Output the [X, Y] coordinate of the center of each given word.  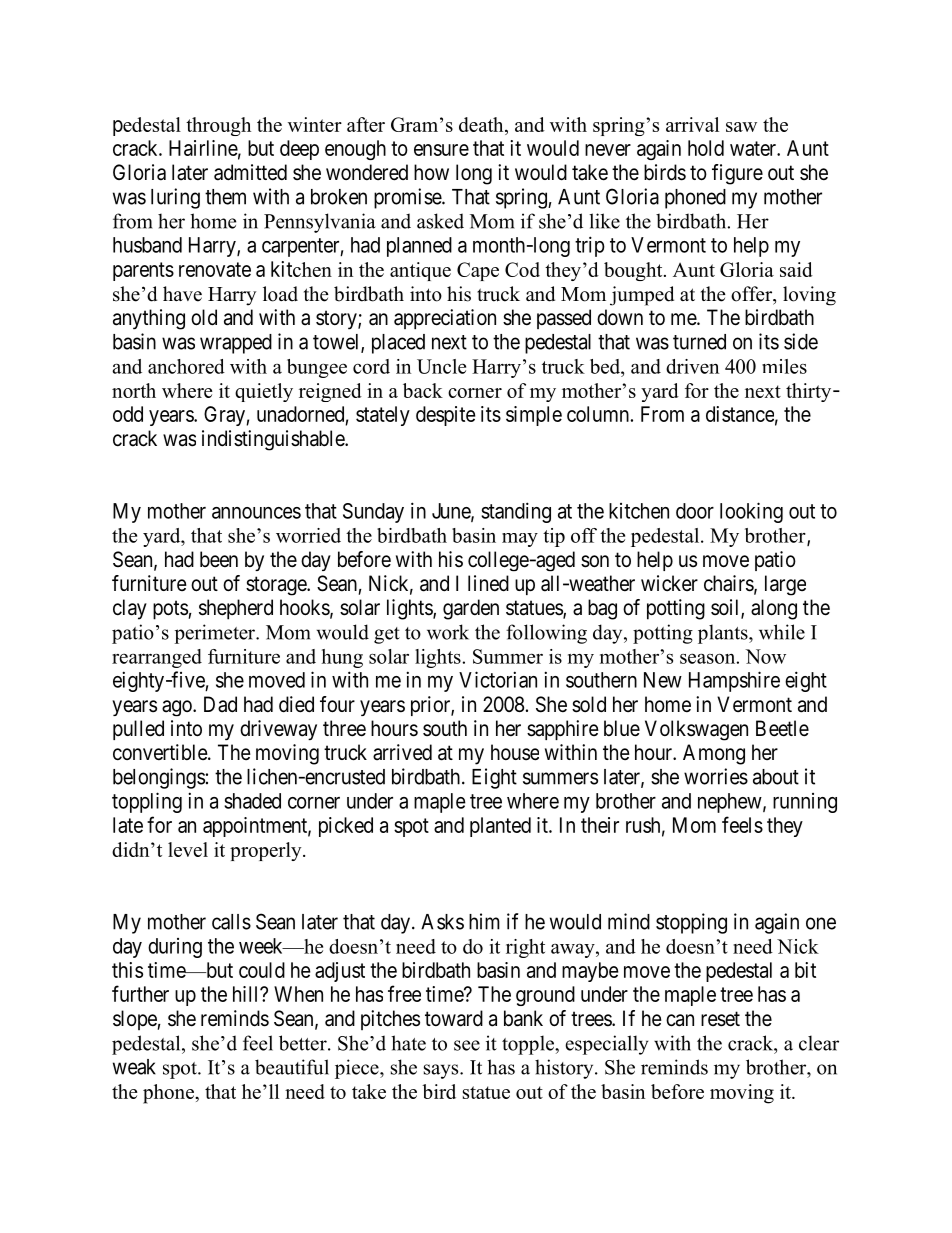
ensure [441, 150]
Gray [225, 416]
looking [751, 512]
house [515, 752]
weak [134, 1067]
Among [714, 754]
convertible [161, 752]
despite [446, 416]
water [754, 148]
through [218, 126]
